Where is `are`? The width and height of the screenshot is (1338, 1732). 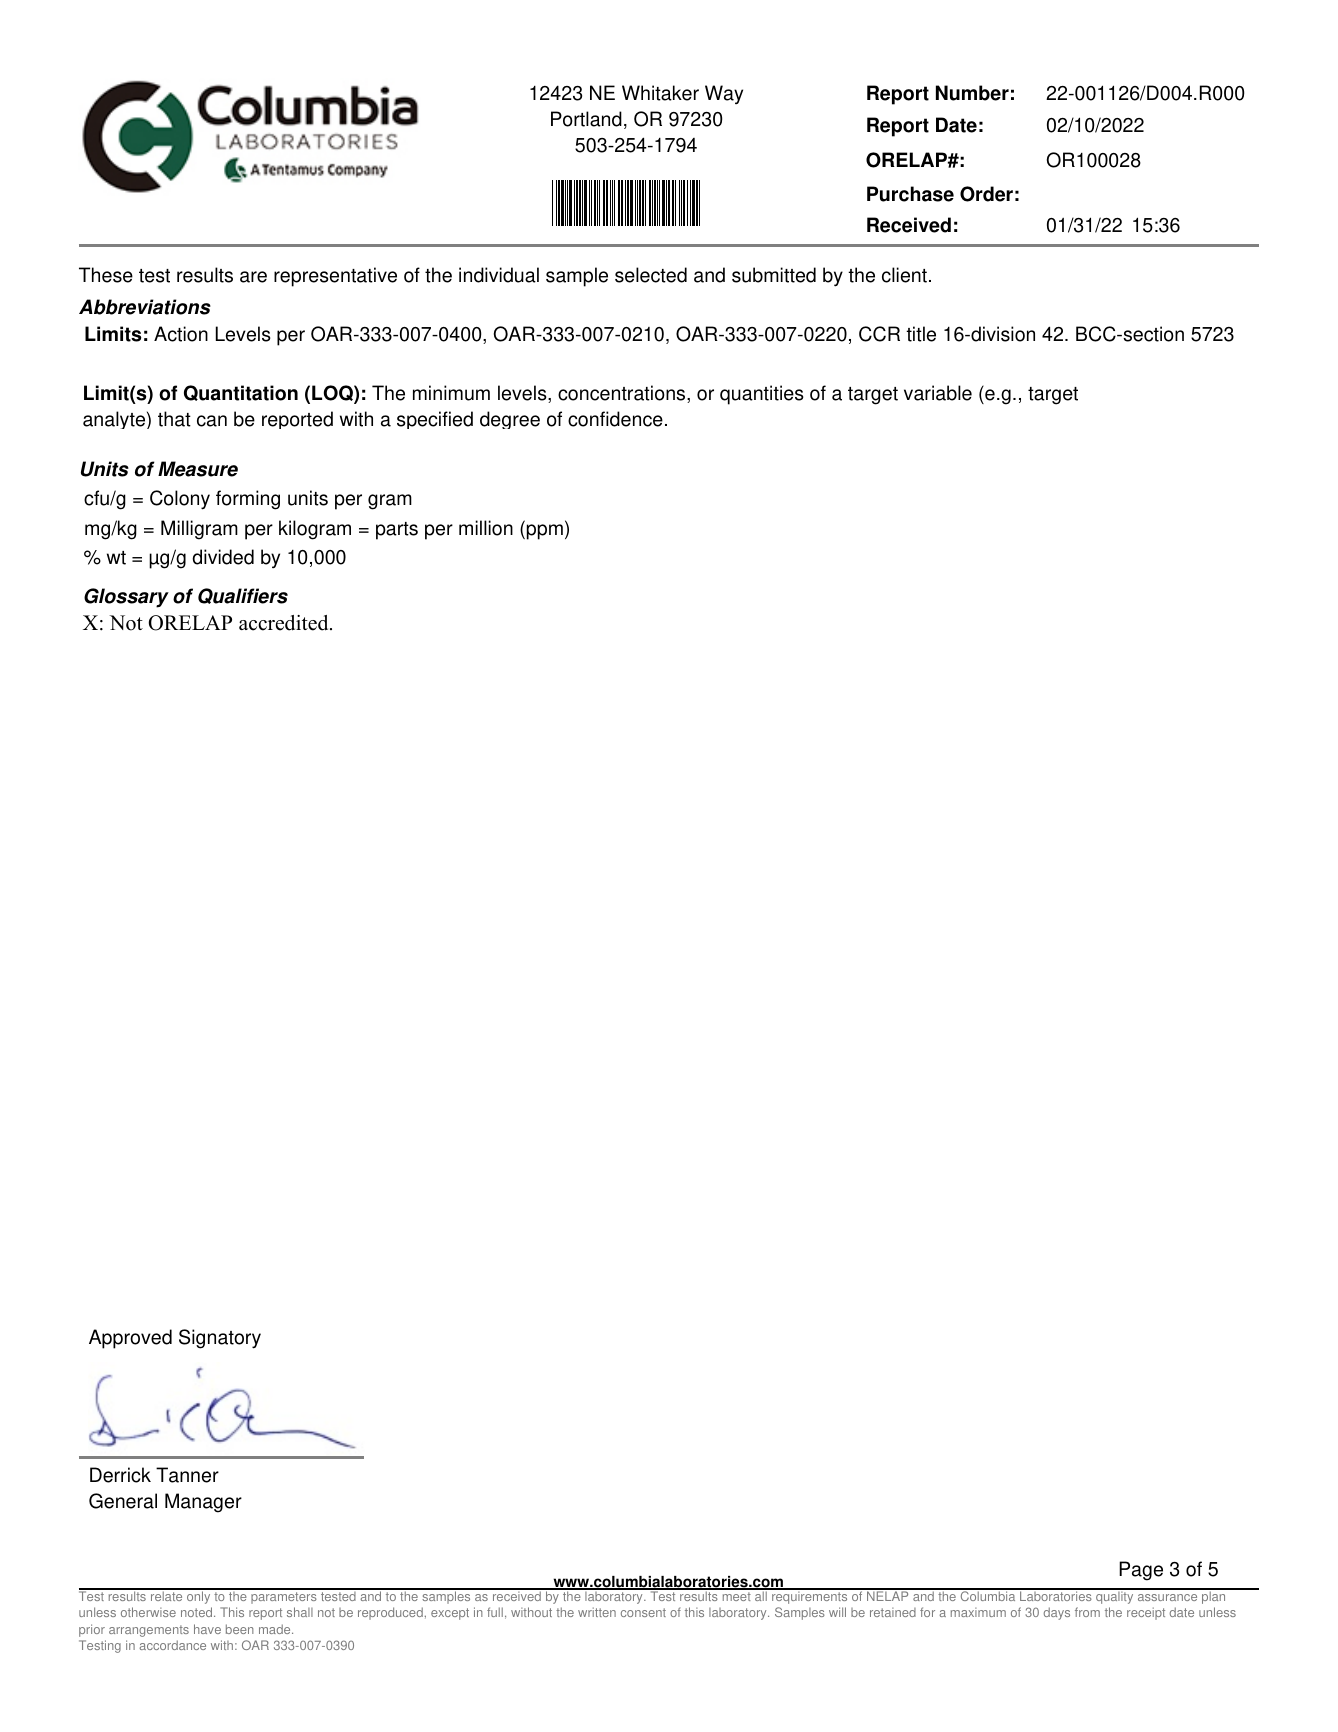
are is located at coordinates (253, 277).
